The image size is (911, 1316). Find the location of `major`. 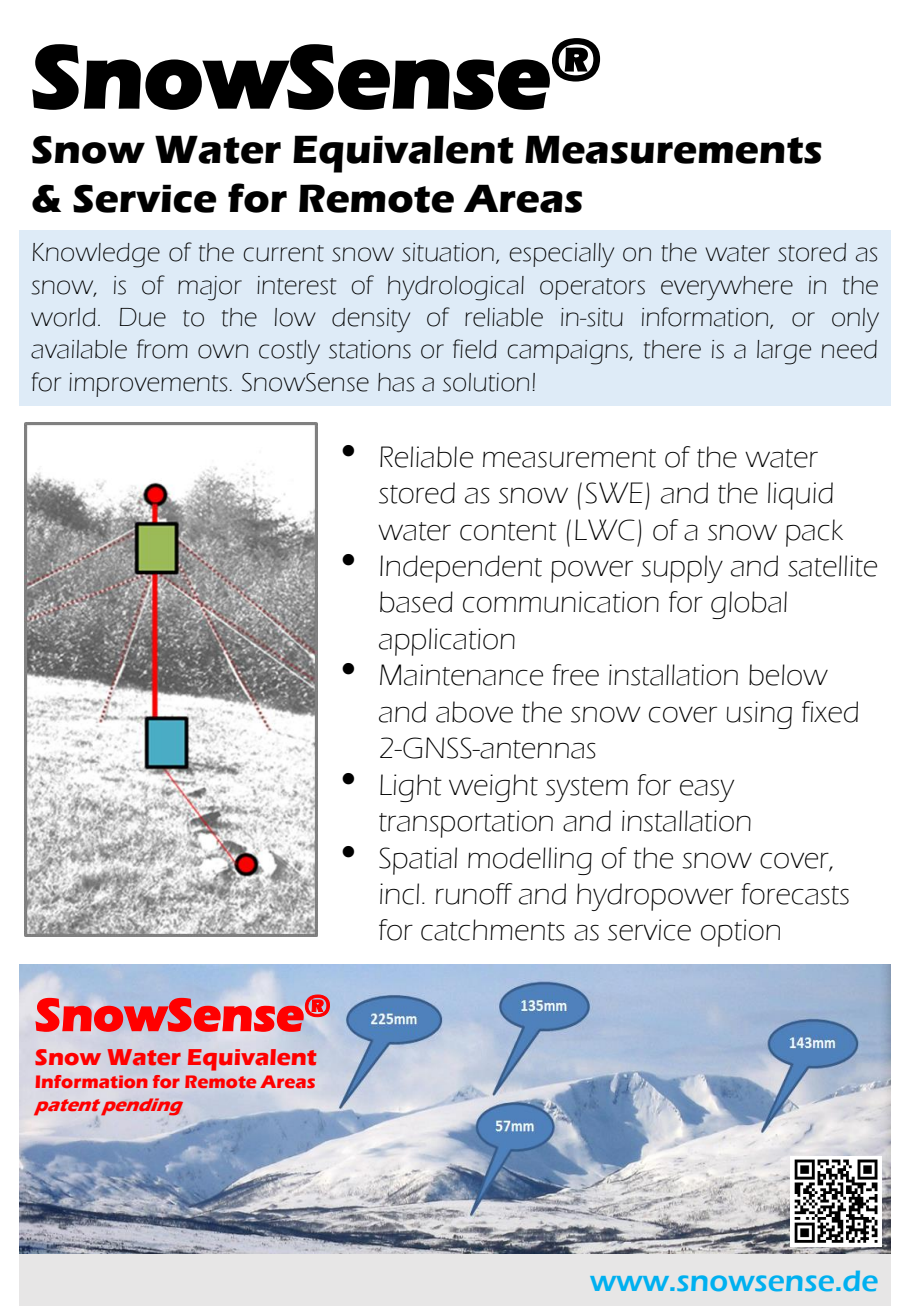

major is located at coordinates (210, 288).
